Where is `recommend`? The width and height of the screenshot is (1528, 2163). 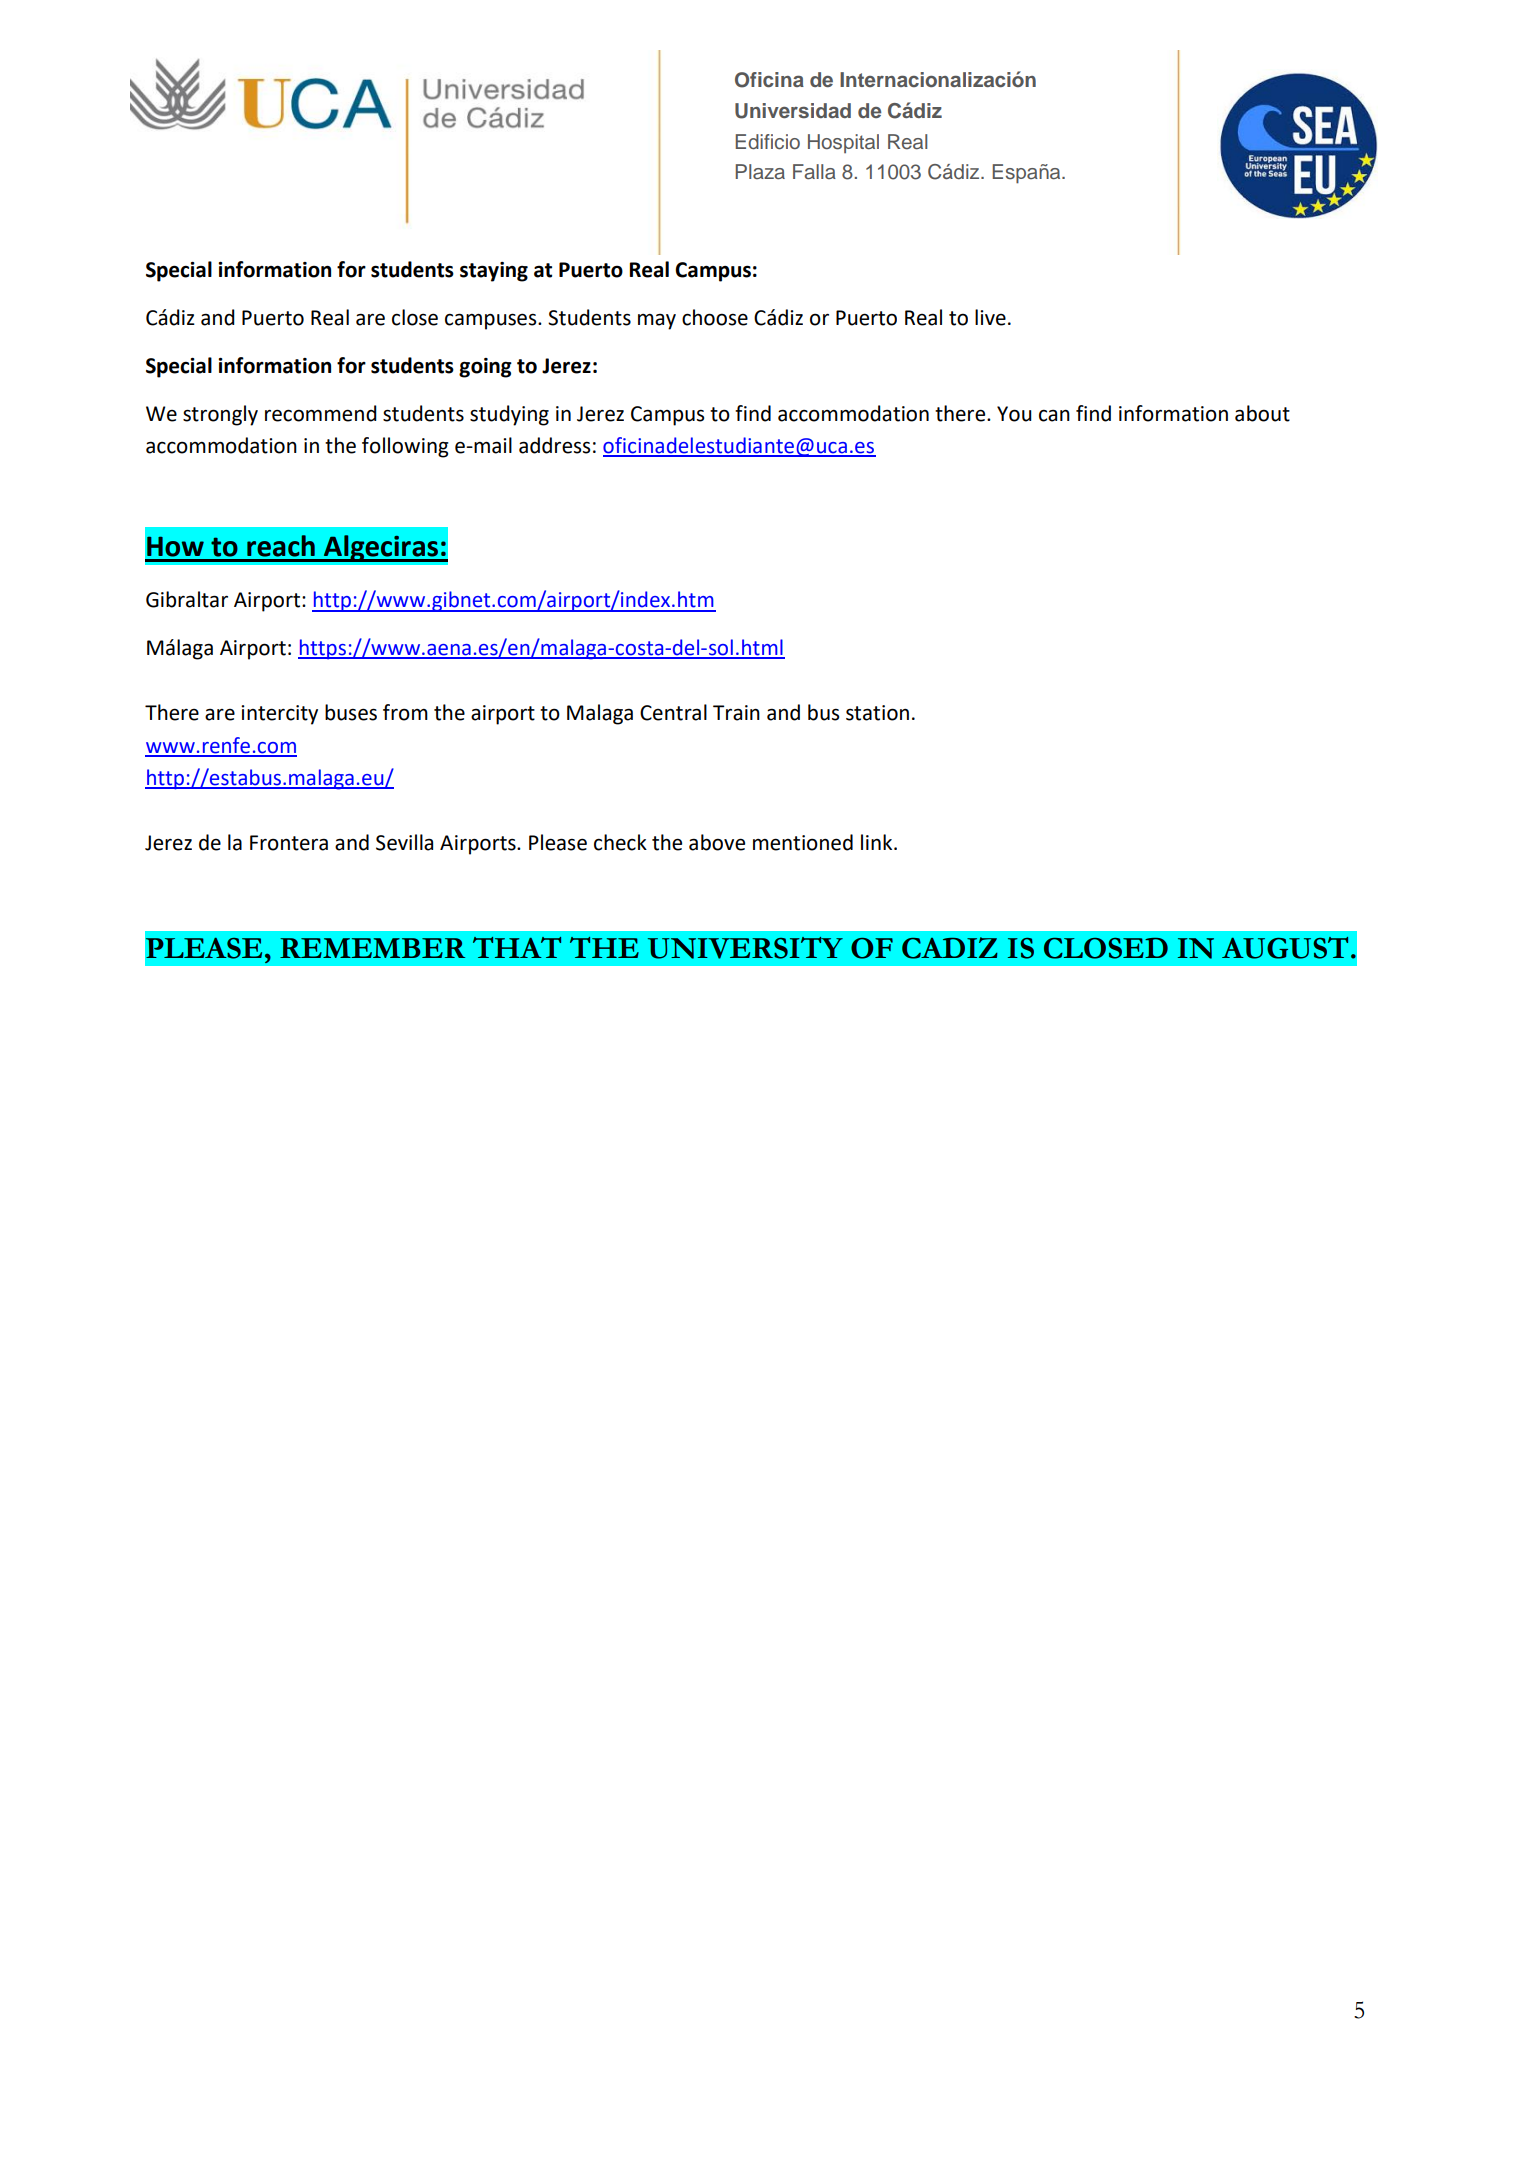 recommend is located at coordinates (321, 413).
